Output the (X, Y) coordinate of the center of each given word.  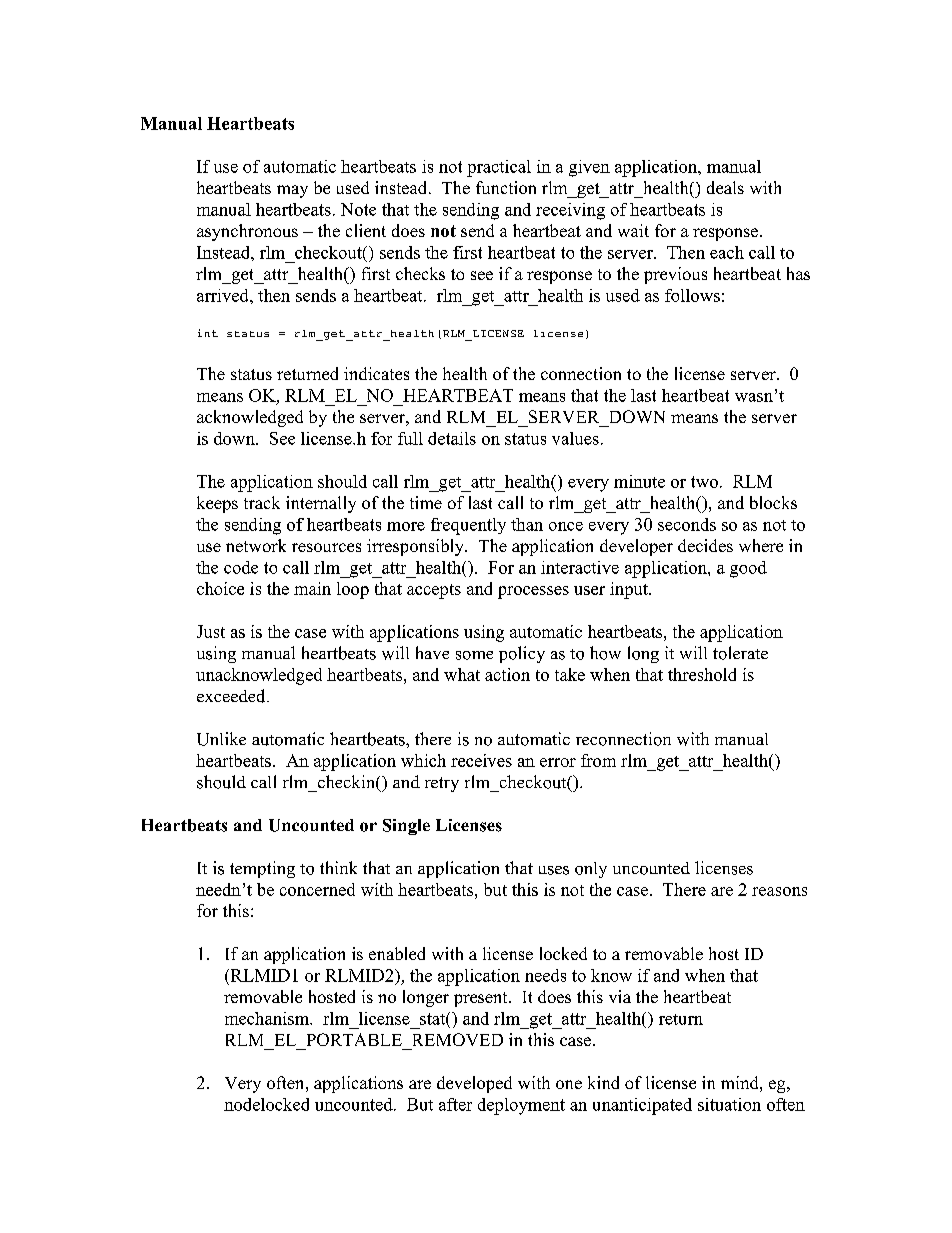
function (506, 187)
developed (474, 1084)
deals (725, 187)
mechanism (268, 1018)
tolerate (740, 653)
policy (522, 654)
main (312, 588)
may (292, 191)
